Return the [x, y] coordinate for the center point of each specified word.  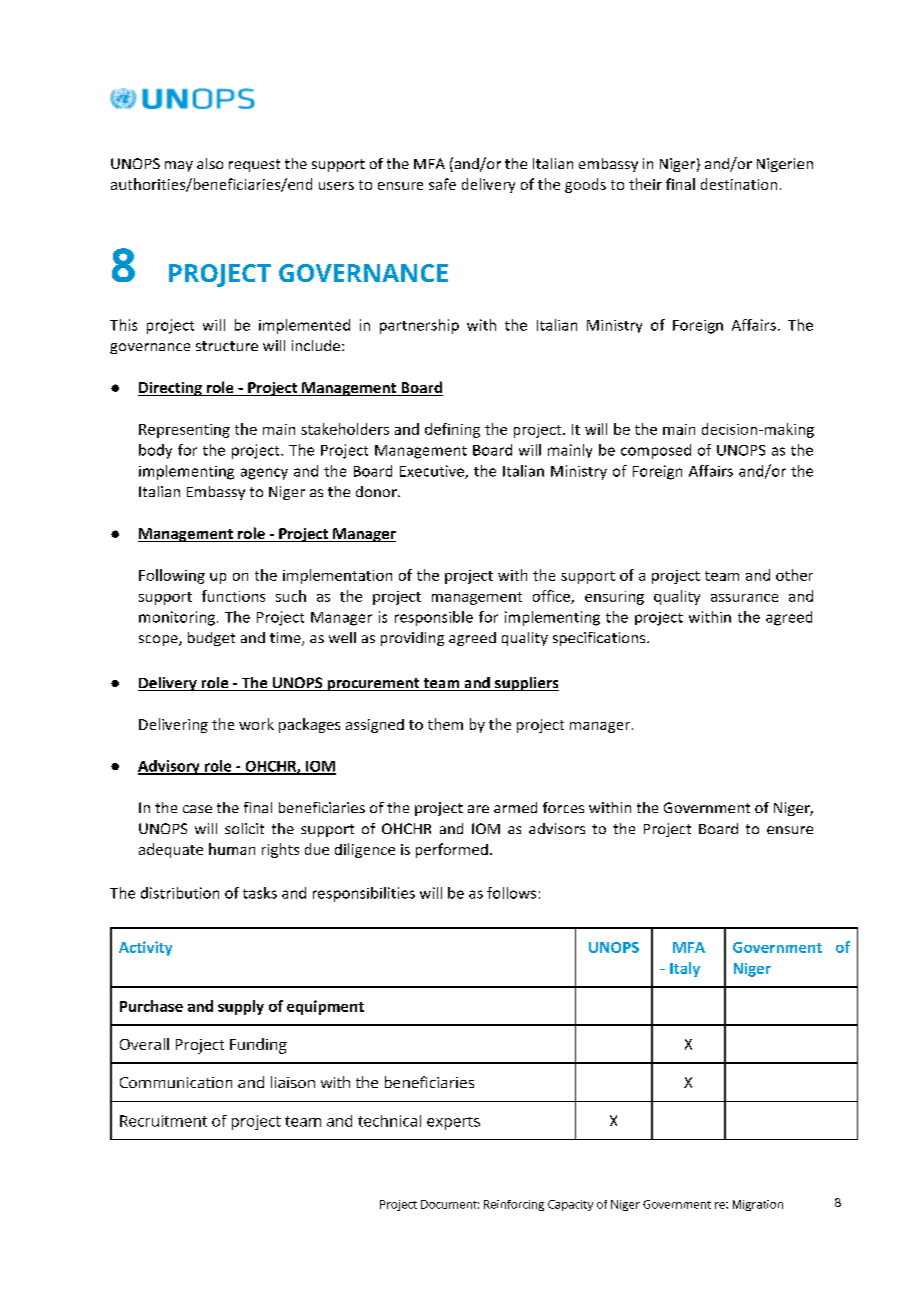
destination [739, 184]
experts [453, 1123]
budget [211, 639]
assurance [744, 598]
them [445, 724]
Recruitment [163, 1121]
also [210, 163]
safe [442, 184]
